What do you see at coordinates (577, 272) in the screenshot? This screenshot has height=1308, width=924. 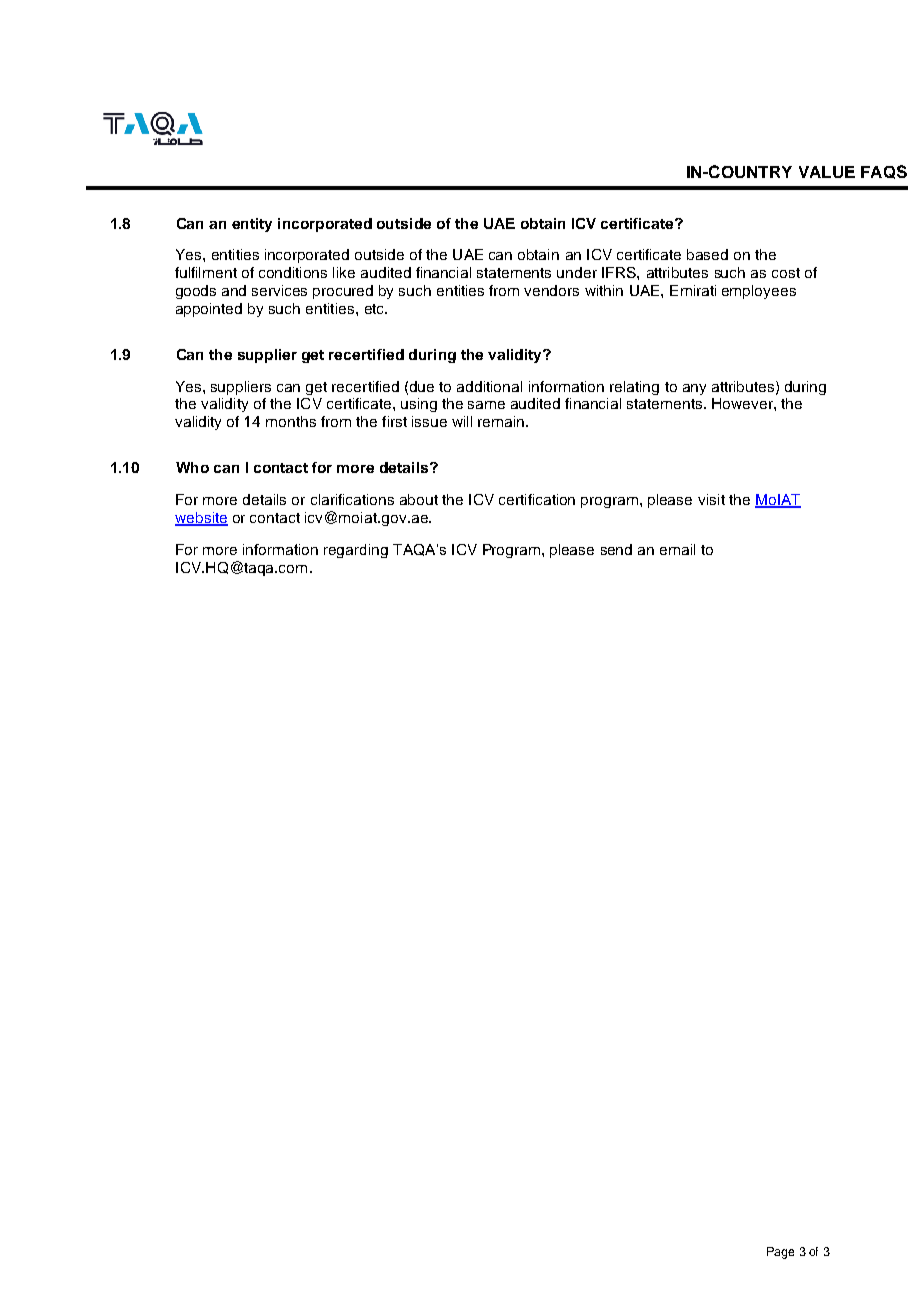 I see `under` at bounding box center [577, 272].
